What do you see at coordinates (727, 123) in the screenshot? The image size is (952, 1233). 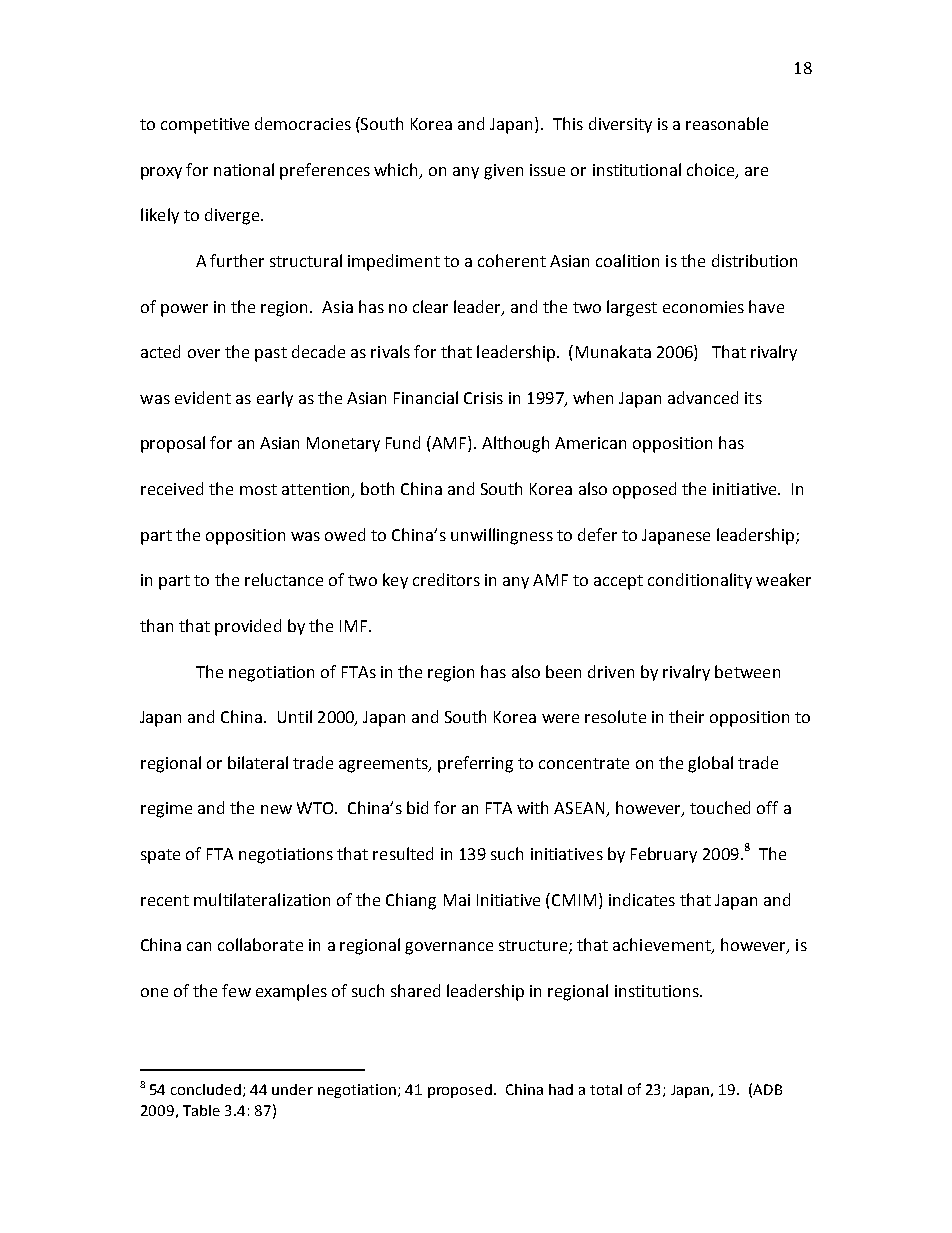 I see `reasonable` at bounding box center [727, 123].
